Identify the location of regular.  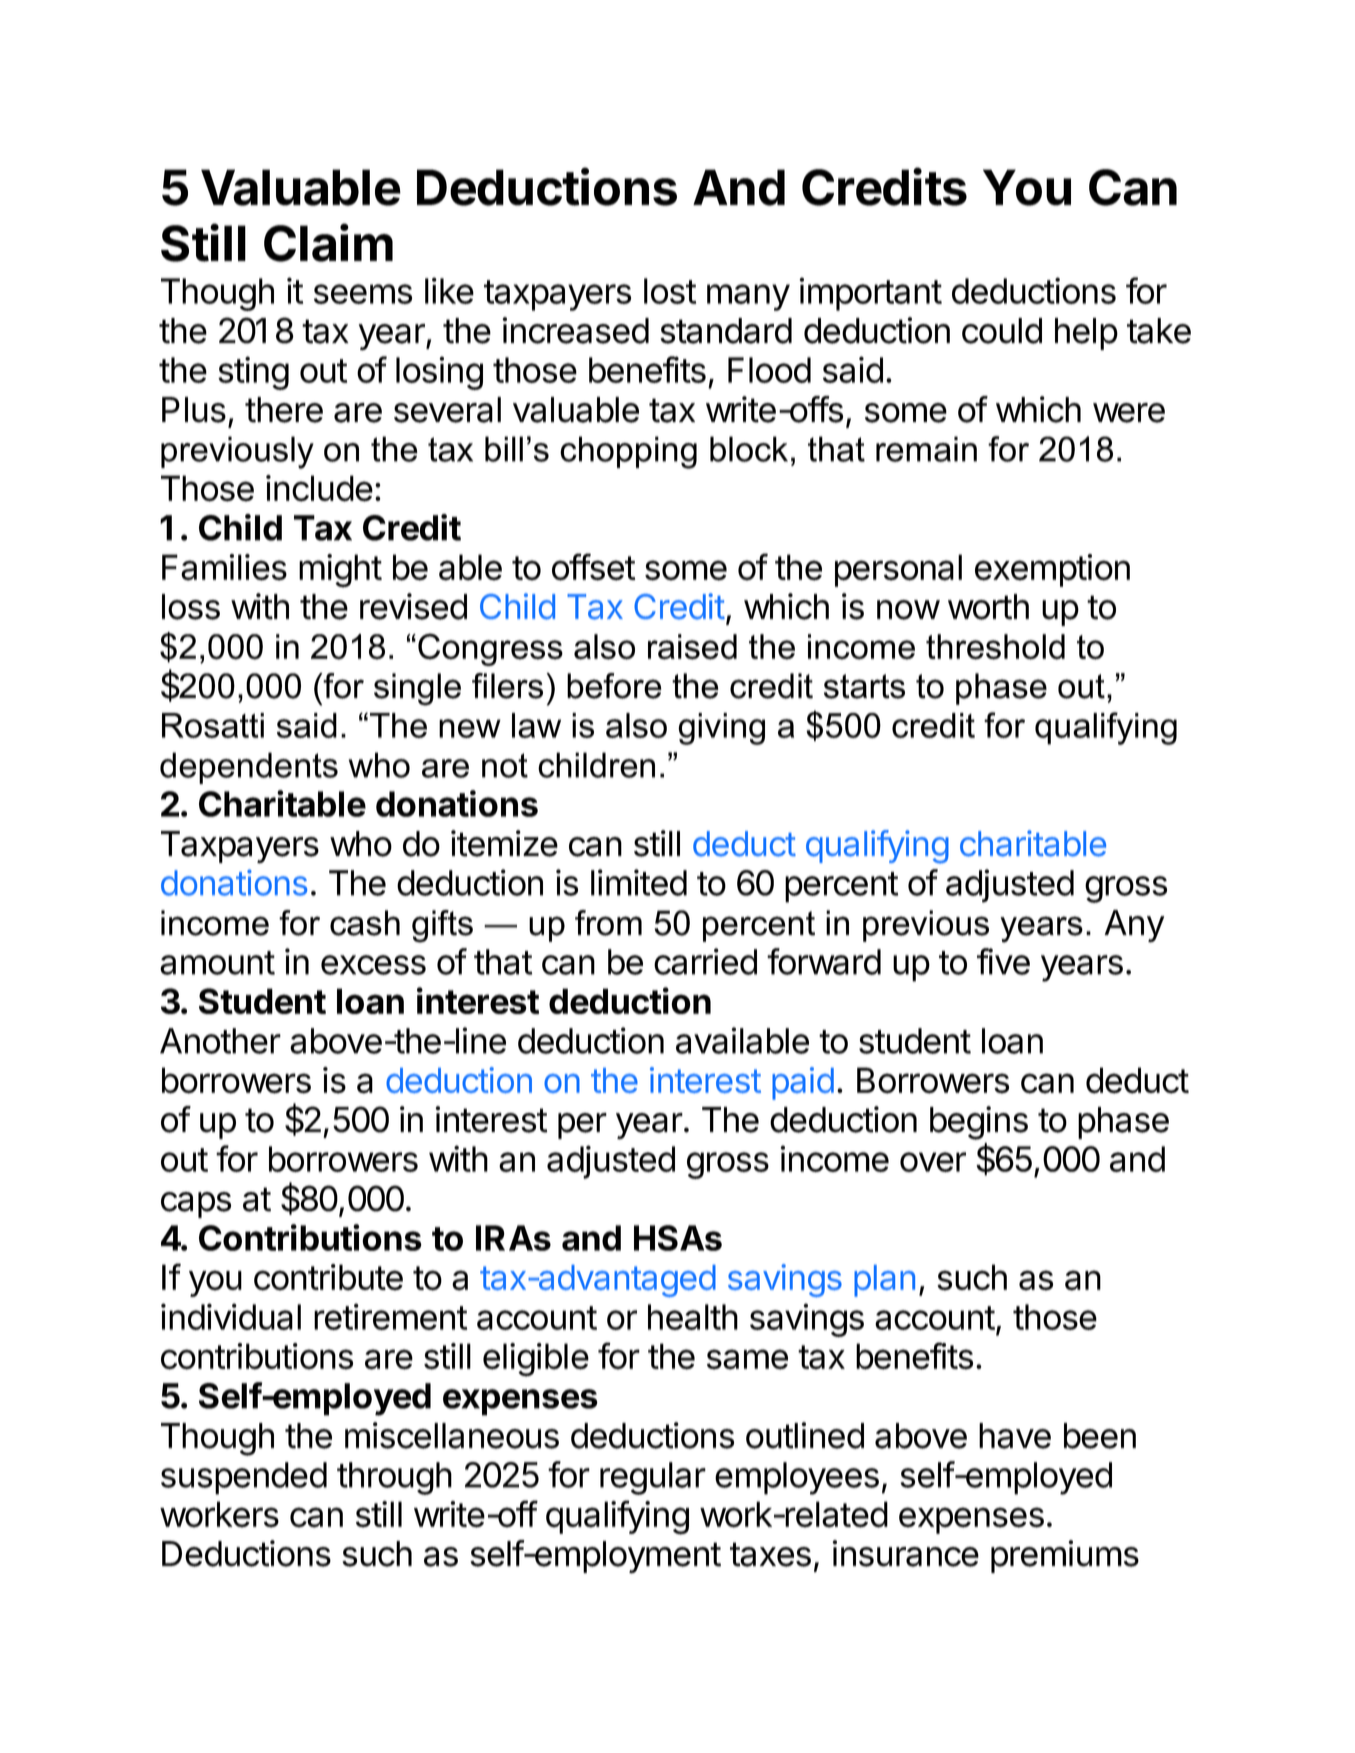
(653, 1478).
